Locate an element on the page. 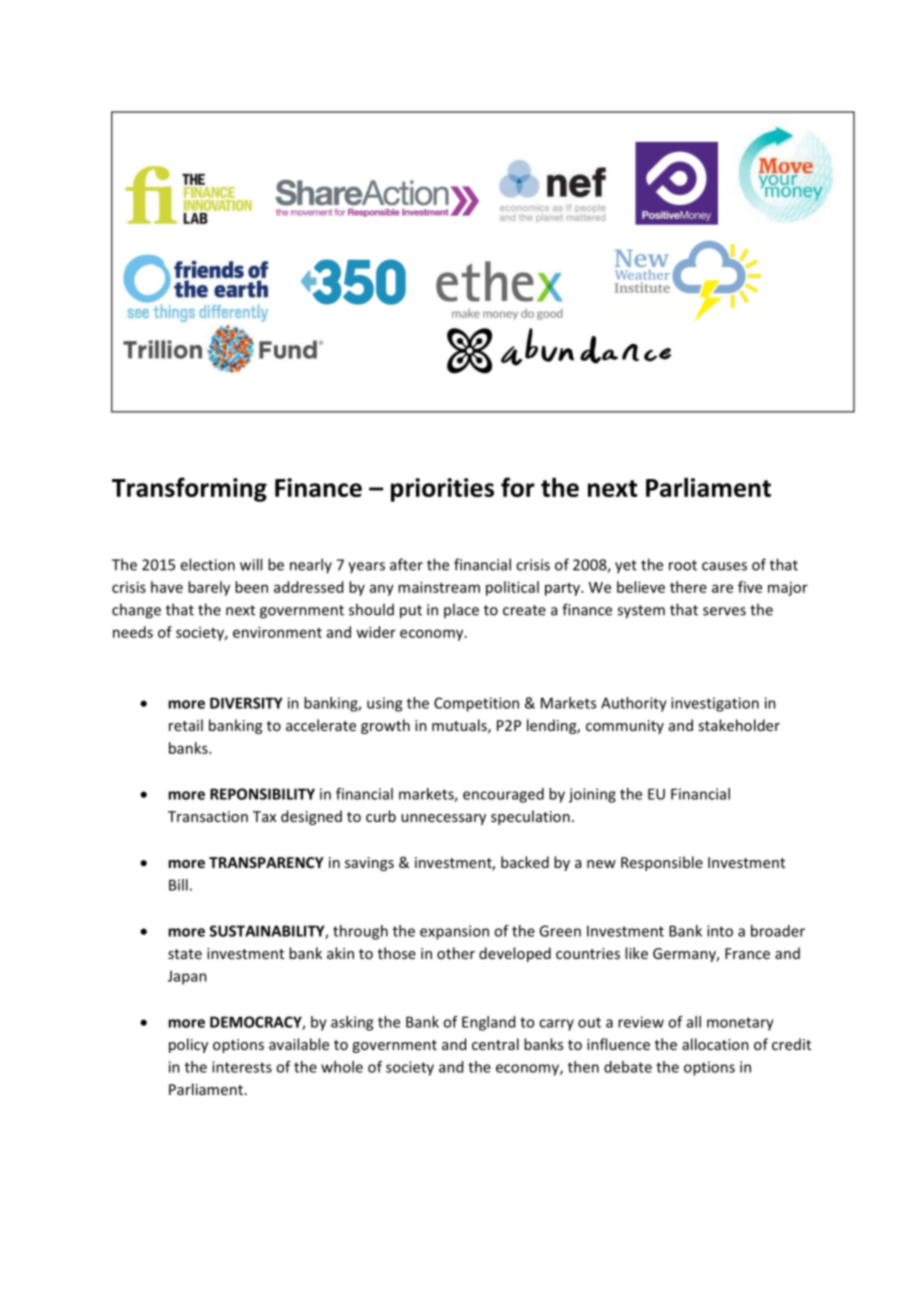  policy is located at coordinates (188, 1045).
